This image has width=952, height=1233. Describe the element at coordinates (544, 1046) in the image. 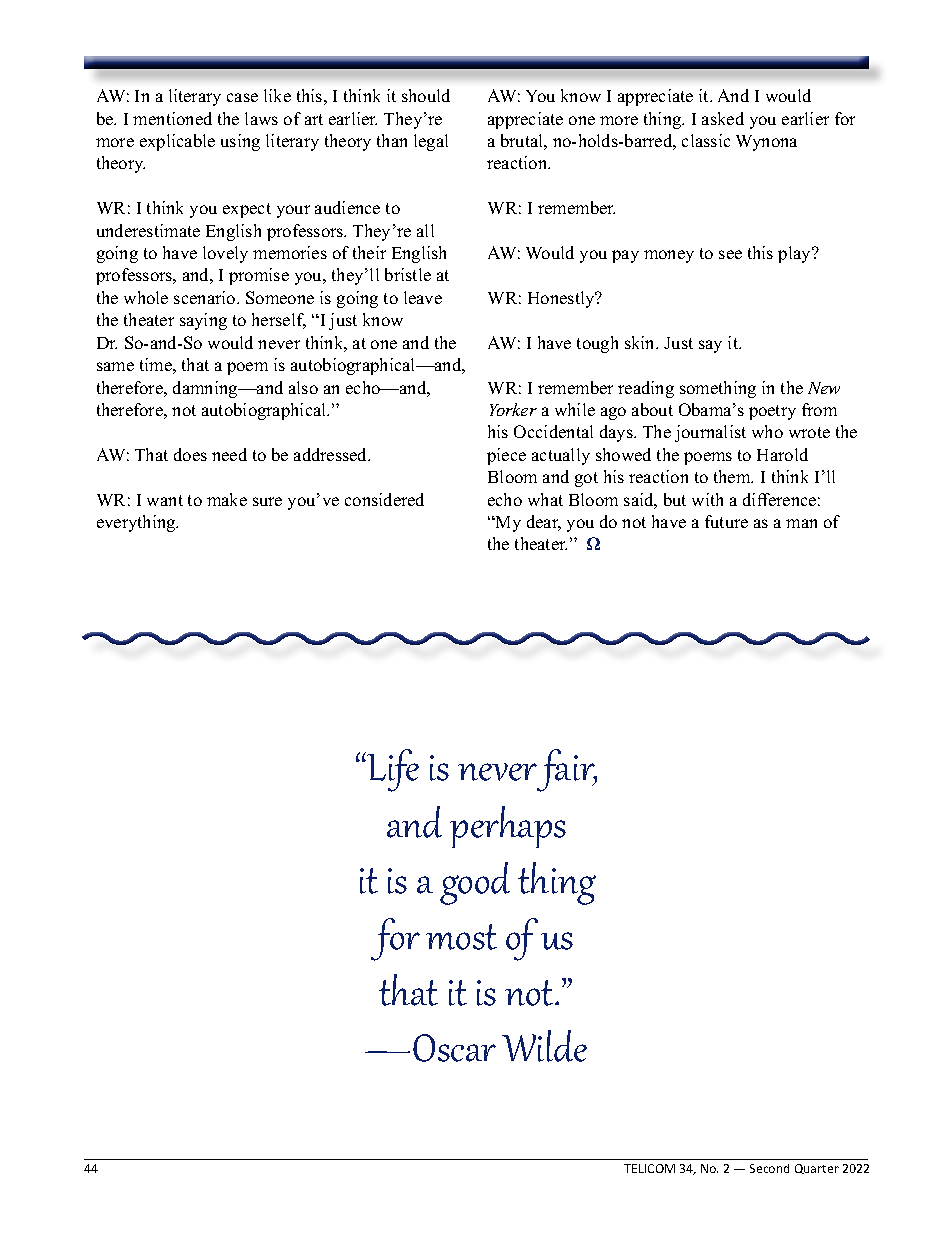

I see `Wilde` at that location.
